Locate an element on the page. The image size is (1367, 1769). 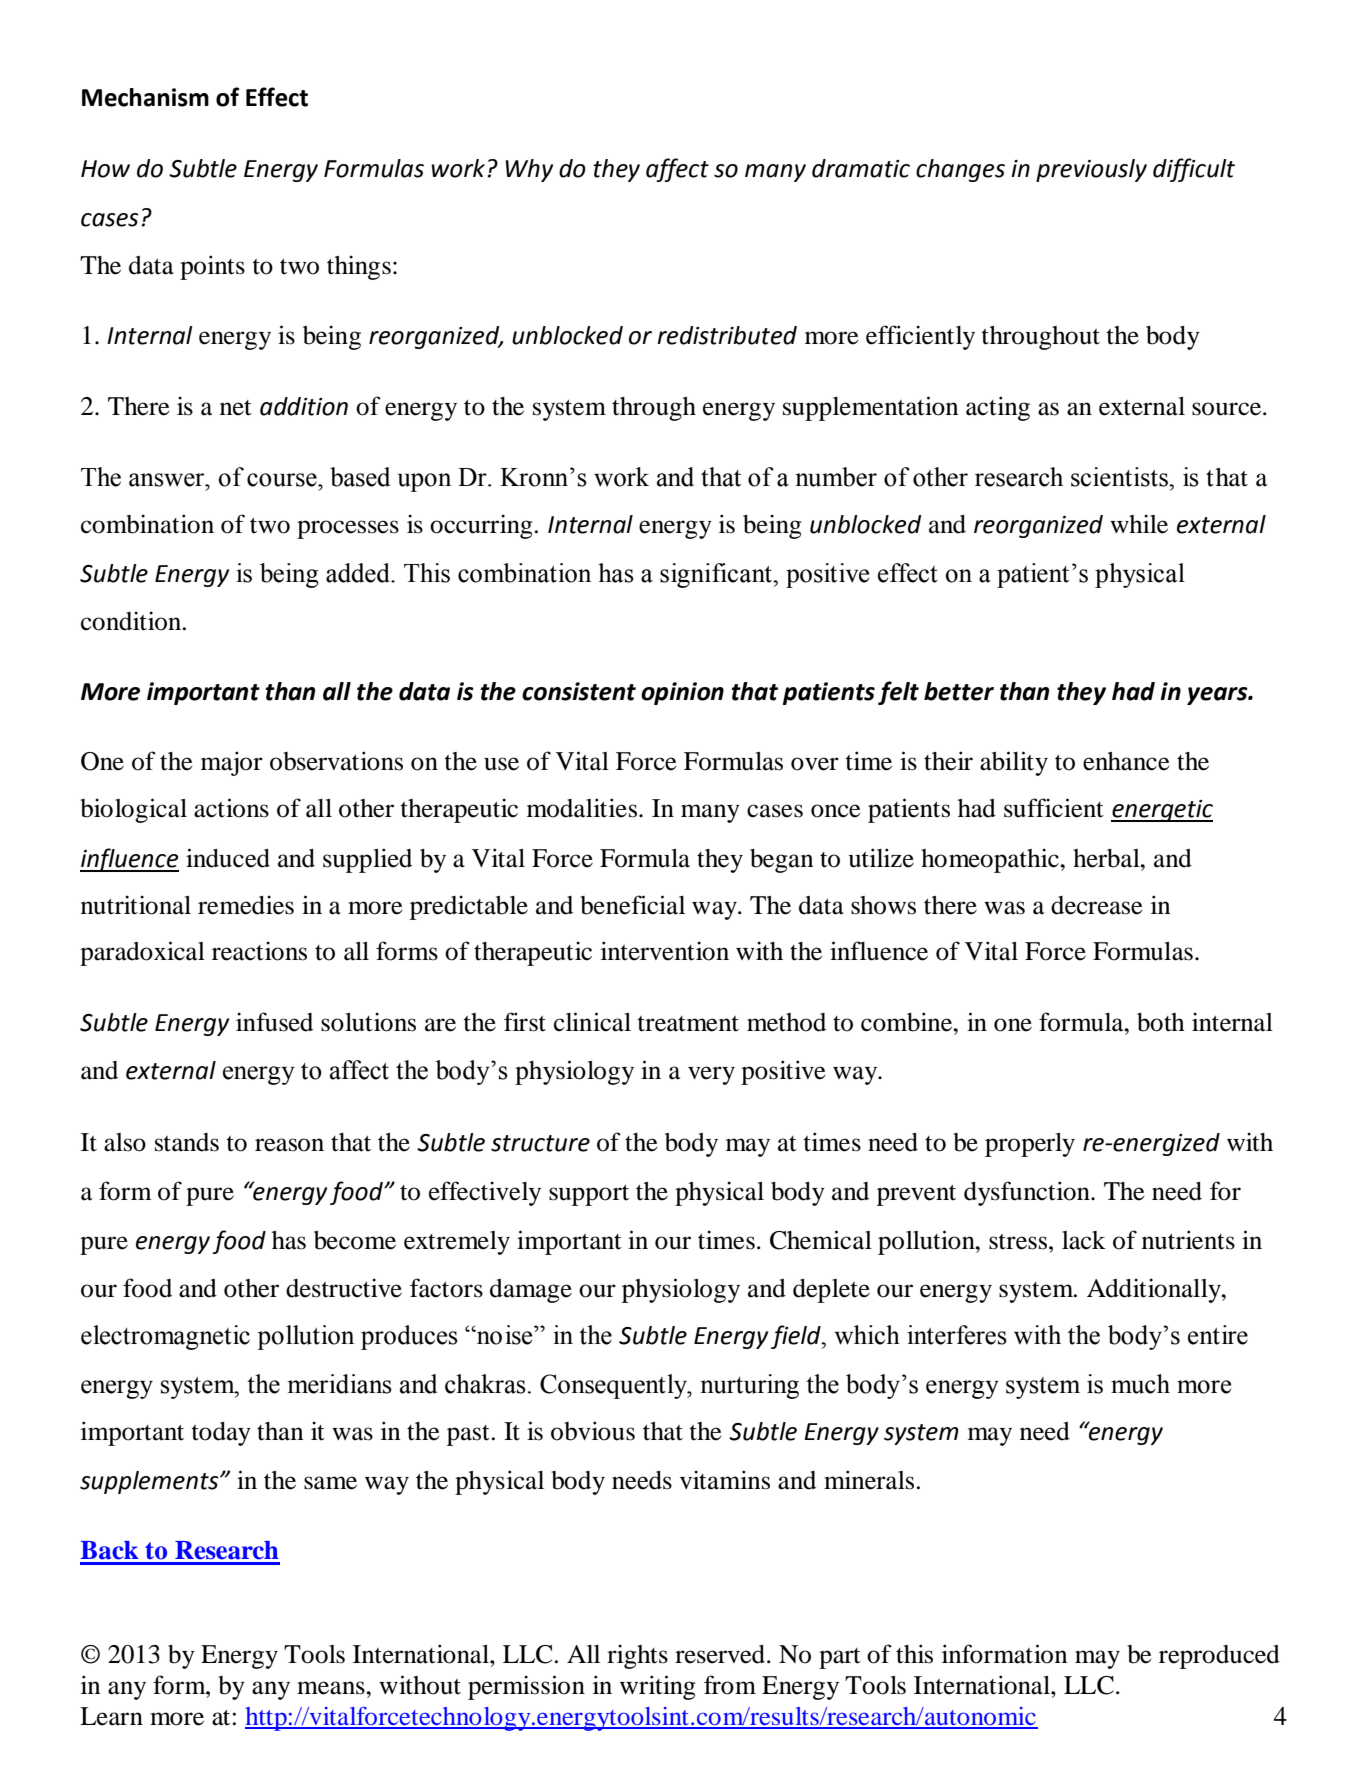
decrease is located at coordinates (1097, 905).
